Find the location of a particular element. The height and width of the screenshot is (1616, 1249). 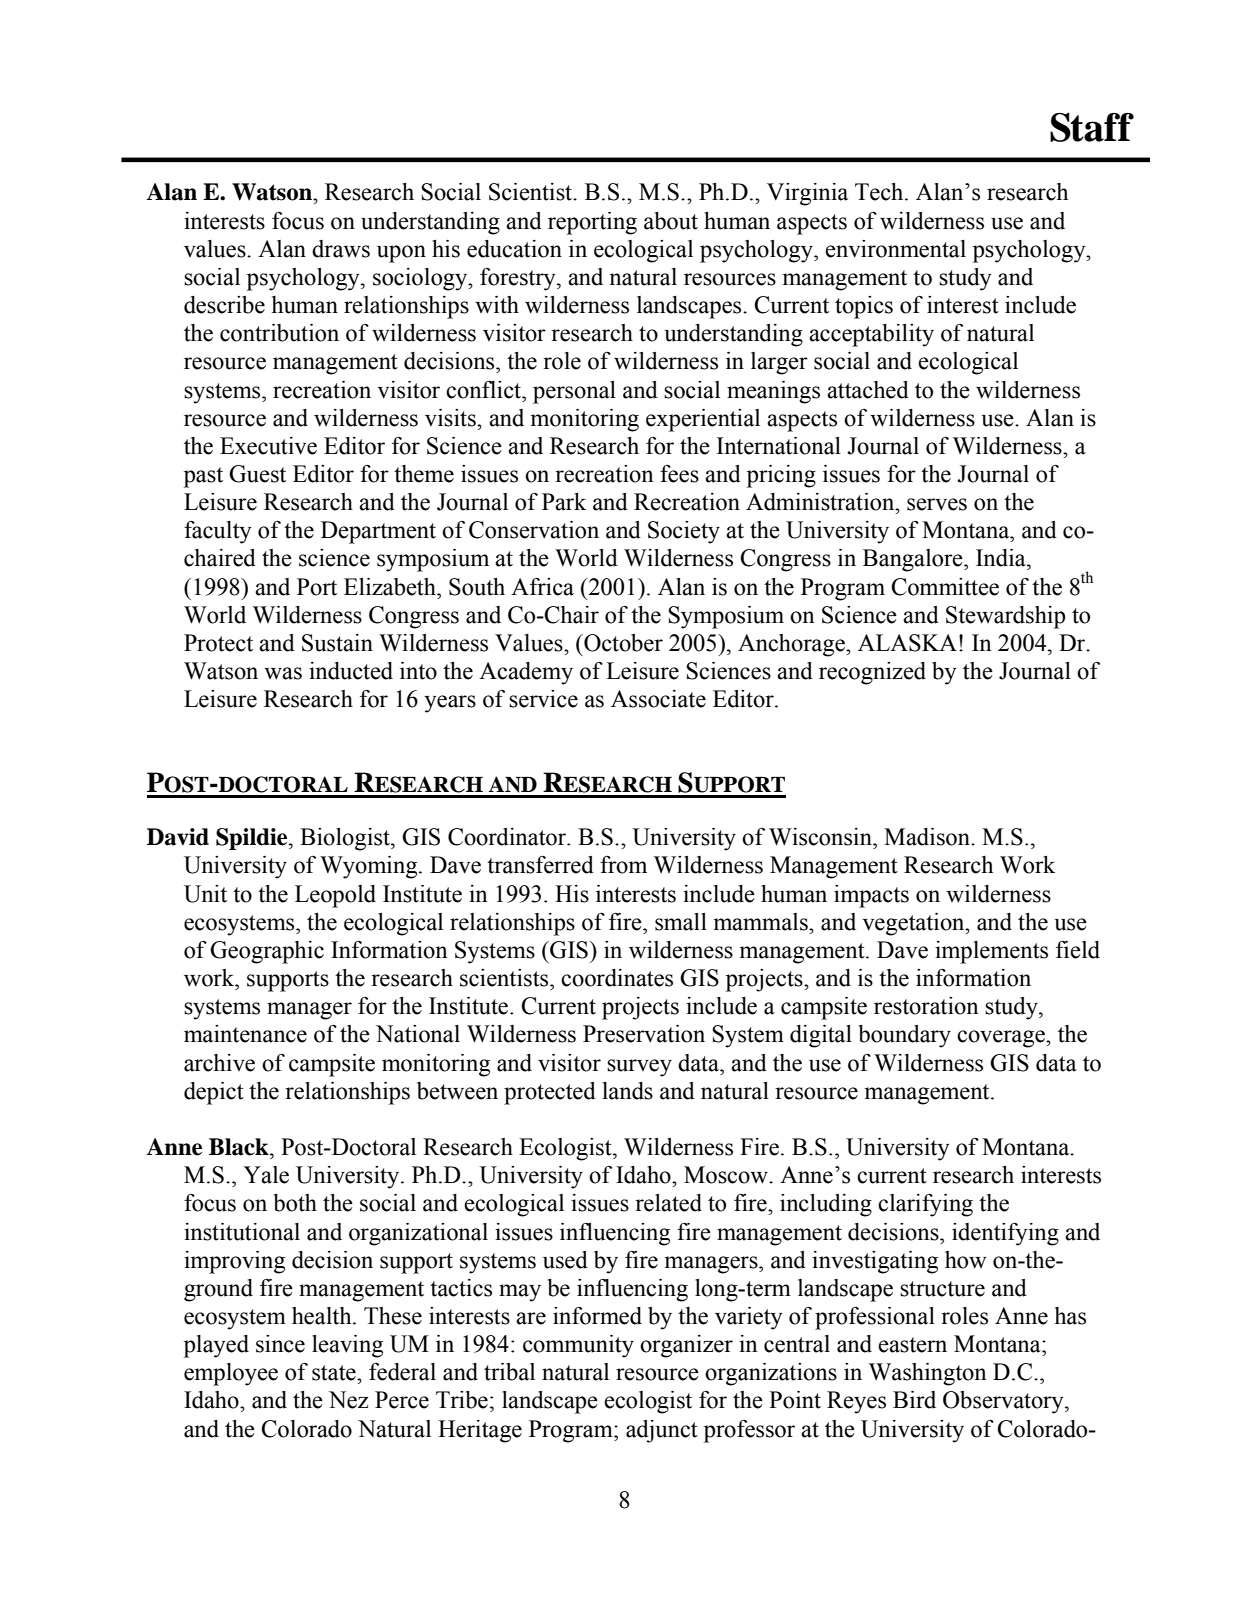

Tech is located at coordinates (880, 192).
